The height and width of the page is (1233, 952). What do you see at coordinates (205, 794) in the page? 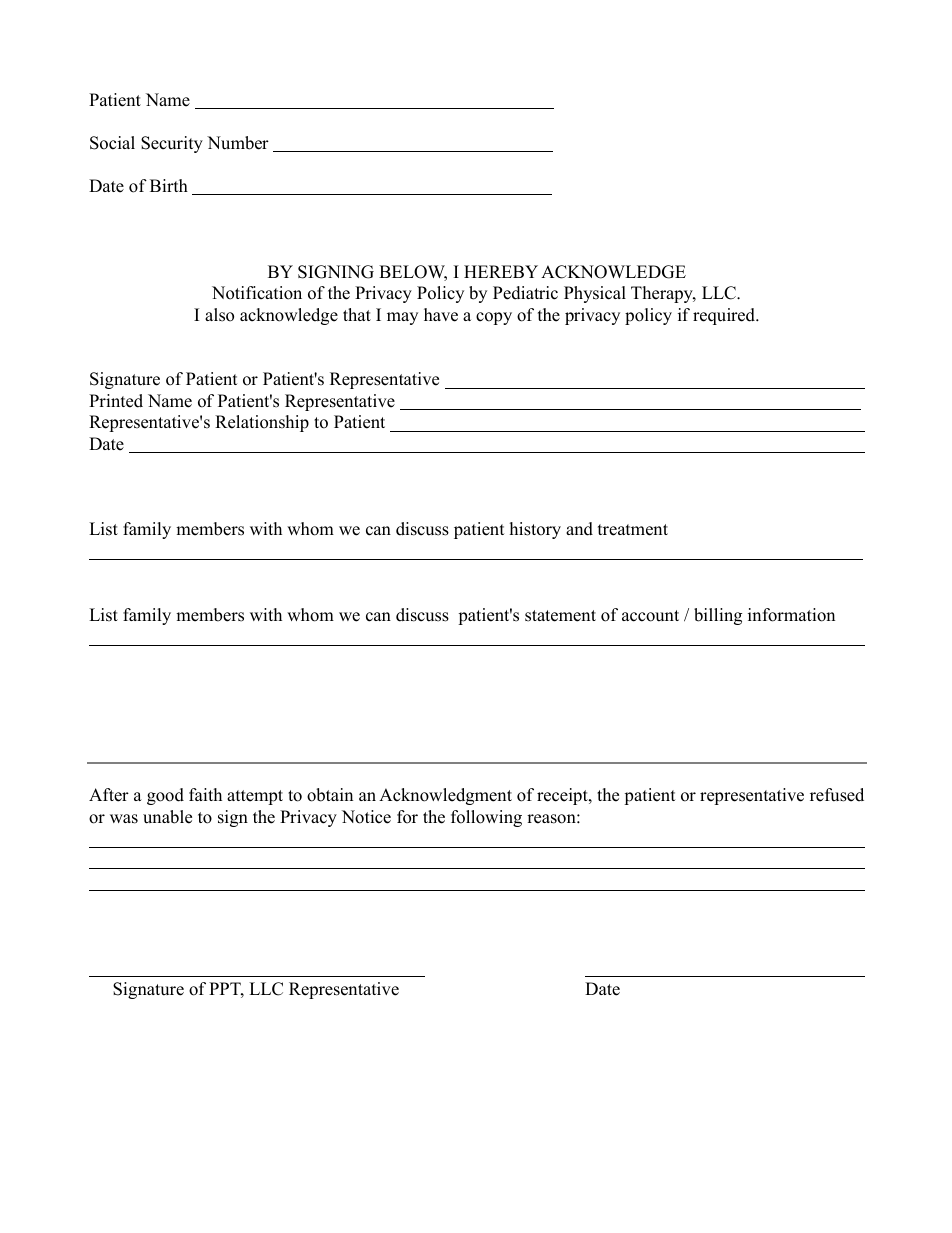
I see `faith` at bounding box center [205, 794].
